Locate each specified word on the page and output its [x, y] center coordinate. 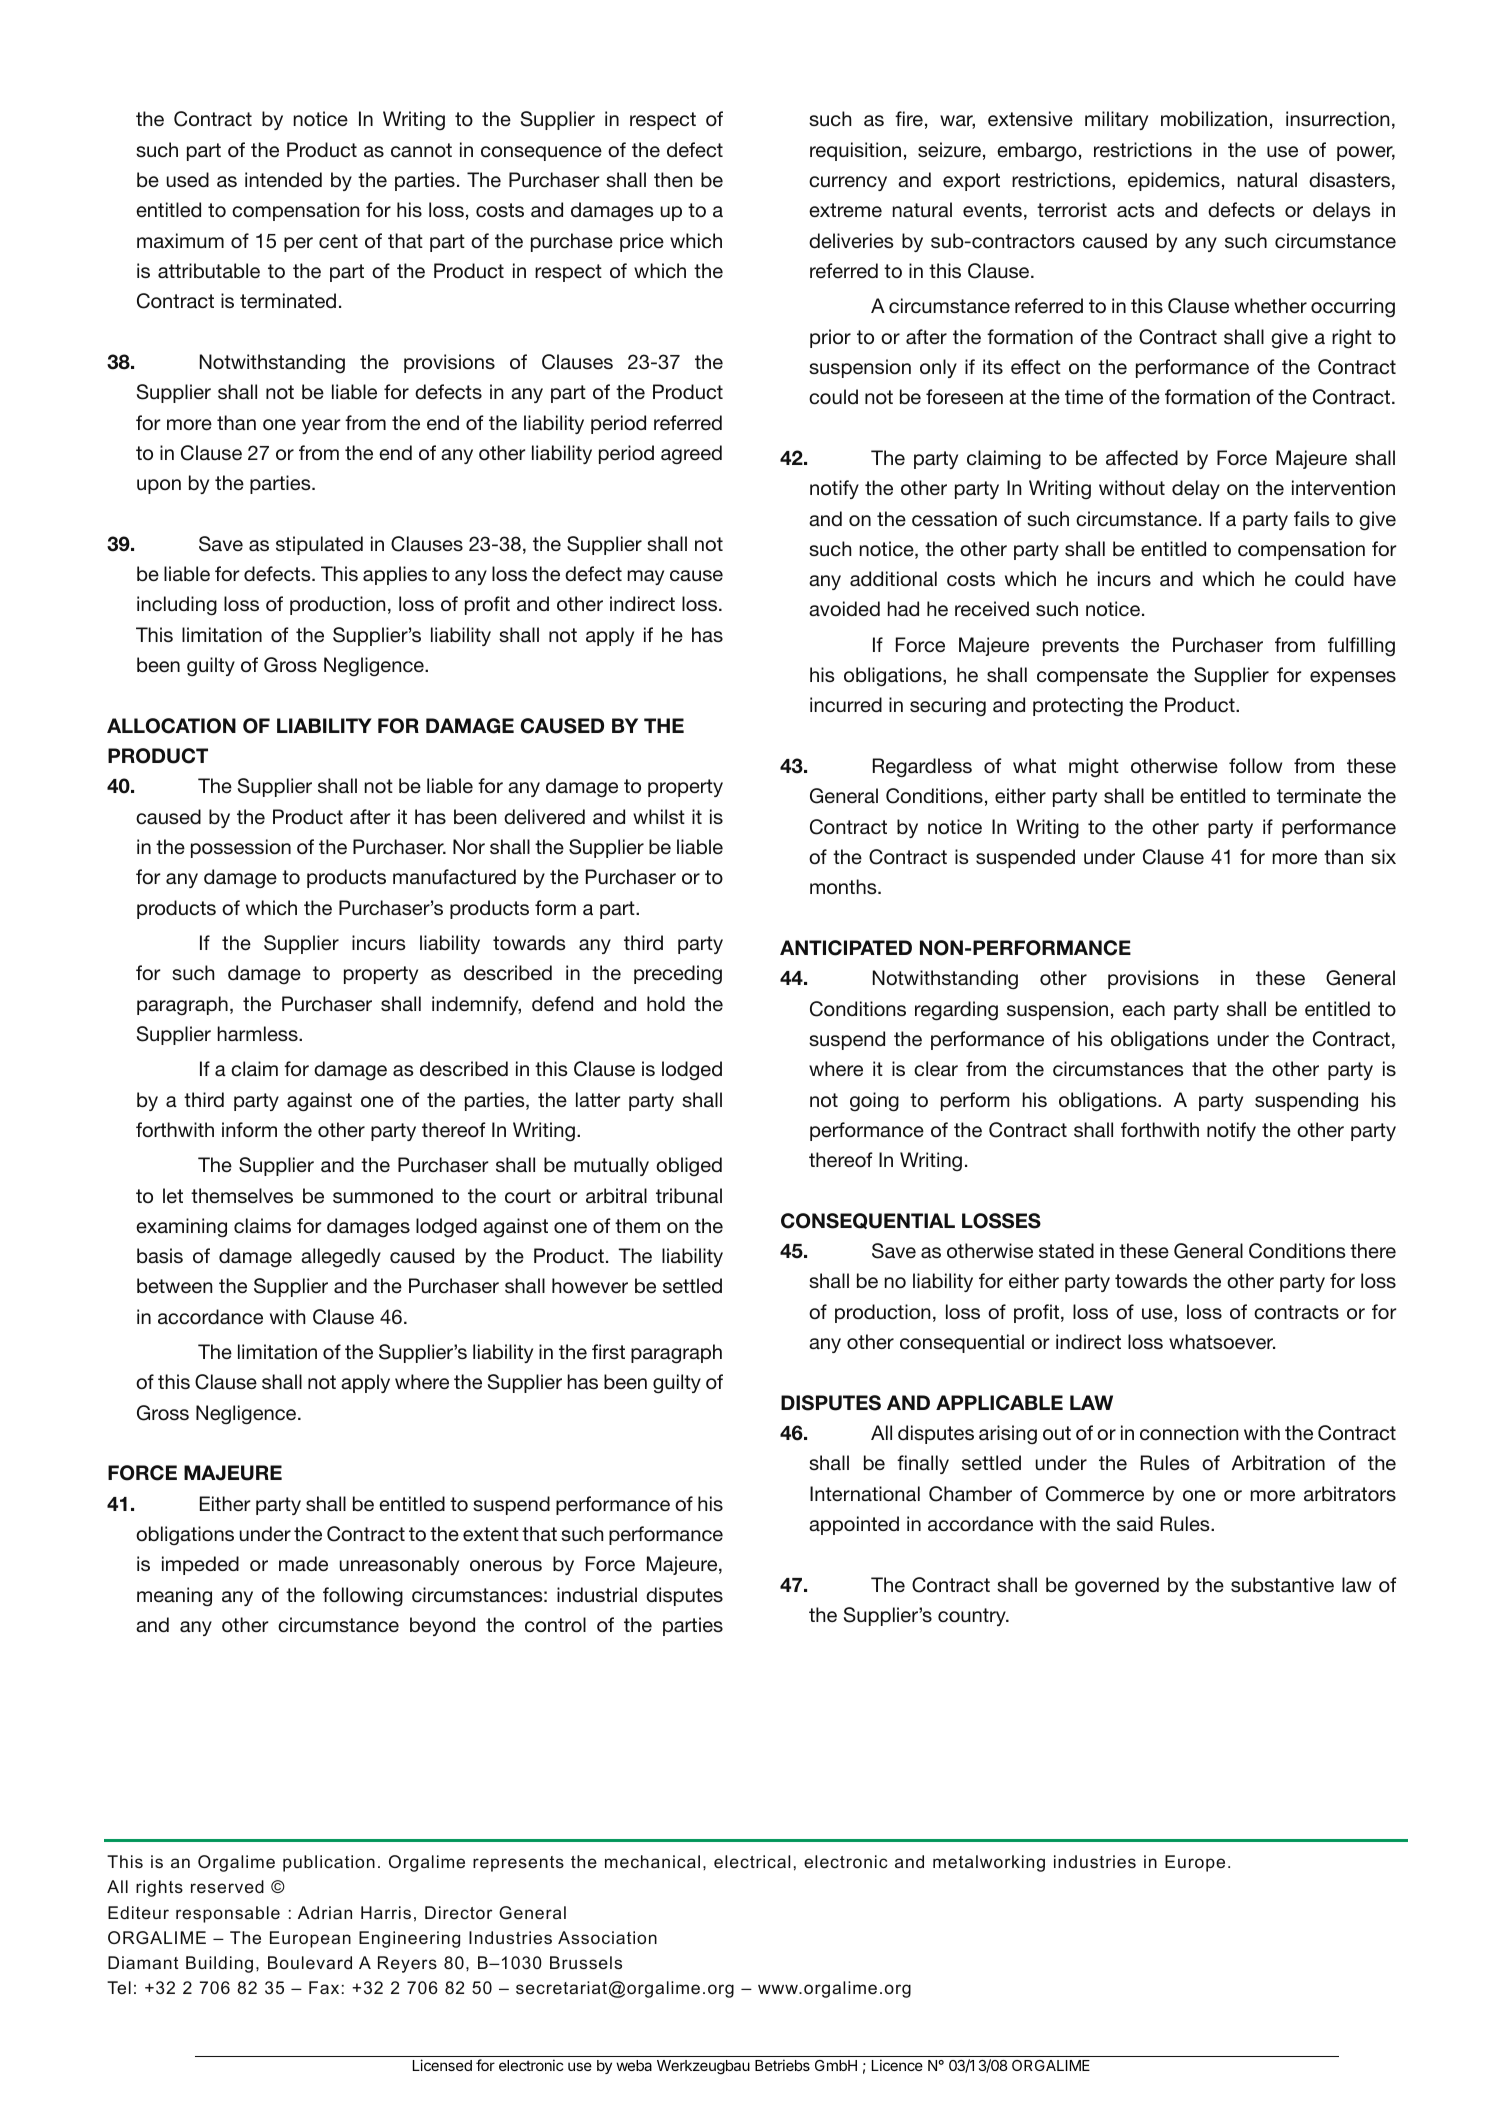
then [673, 179]
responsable [228, 1914]
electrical [752, 1861]
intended [283, 179]
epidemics [1174, 181]
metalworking [989, 1863]
